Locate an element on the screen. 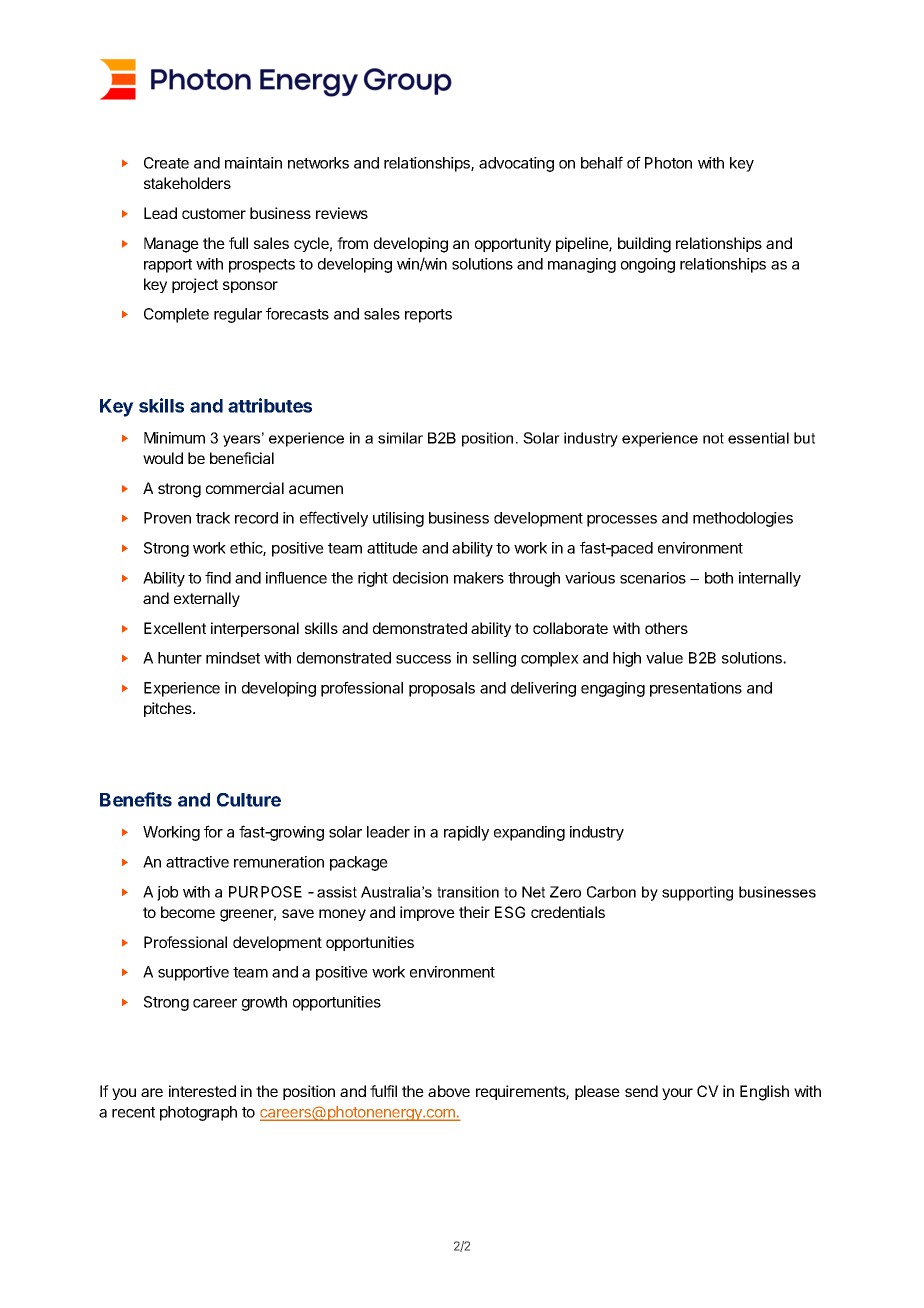 The height and width of the screenshot is (1308, 924). supporting is located at coordinates (697, 893).
